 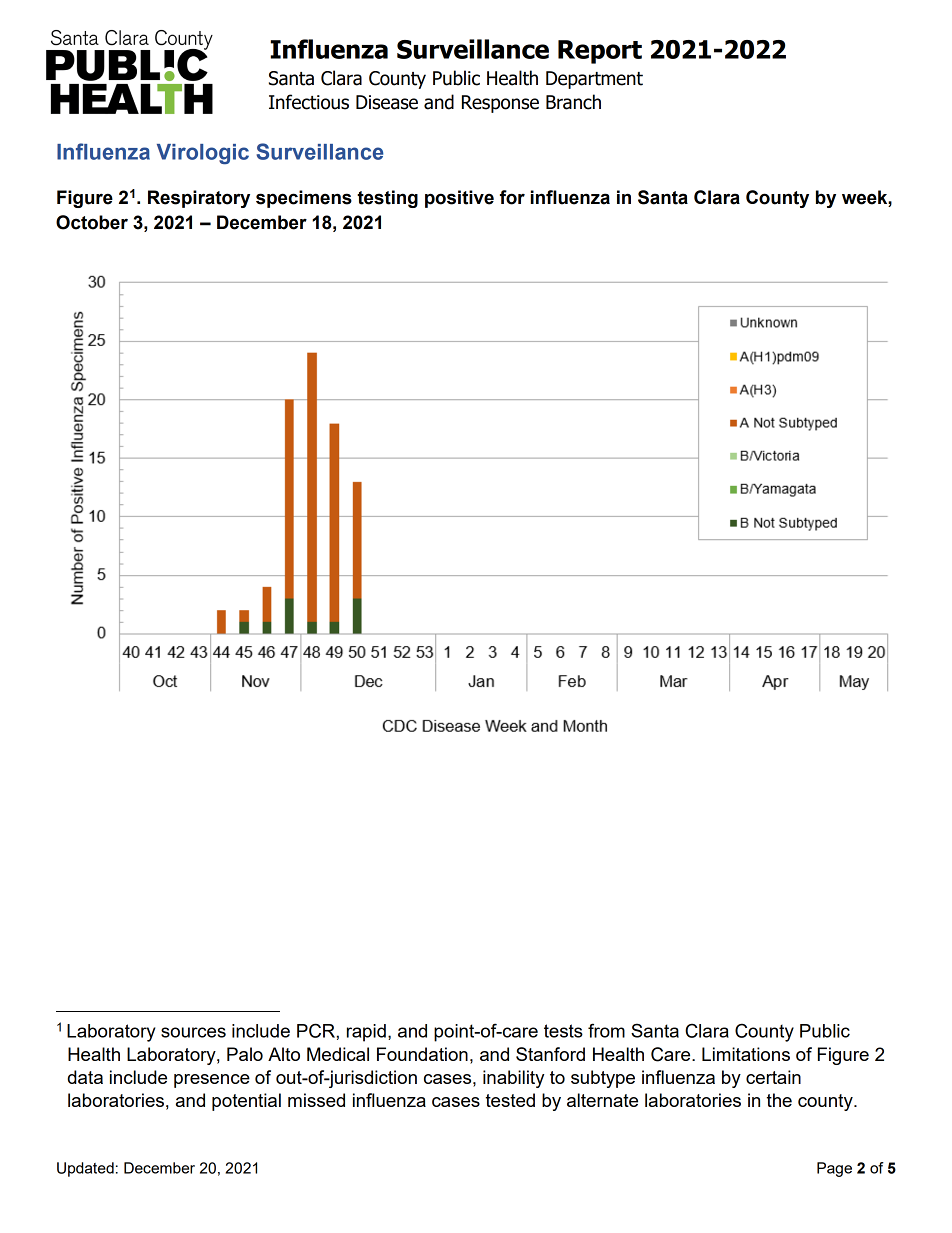 What do you see at coordinates (199, 199) in the screenshot?
I see `Respiratory` at bounding box center [199, 199].
